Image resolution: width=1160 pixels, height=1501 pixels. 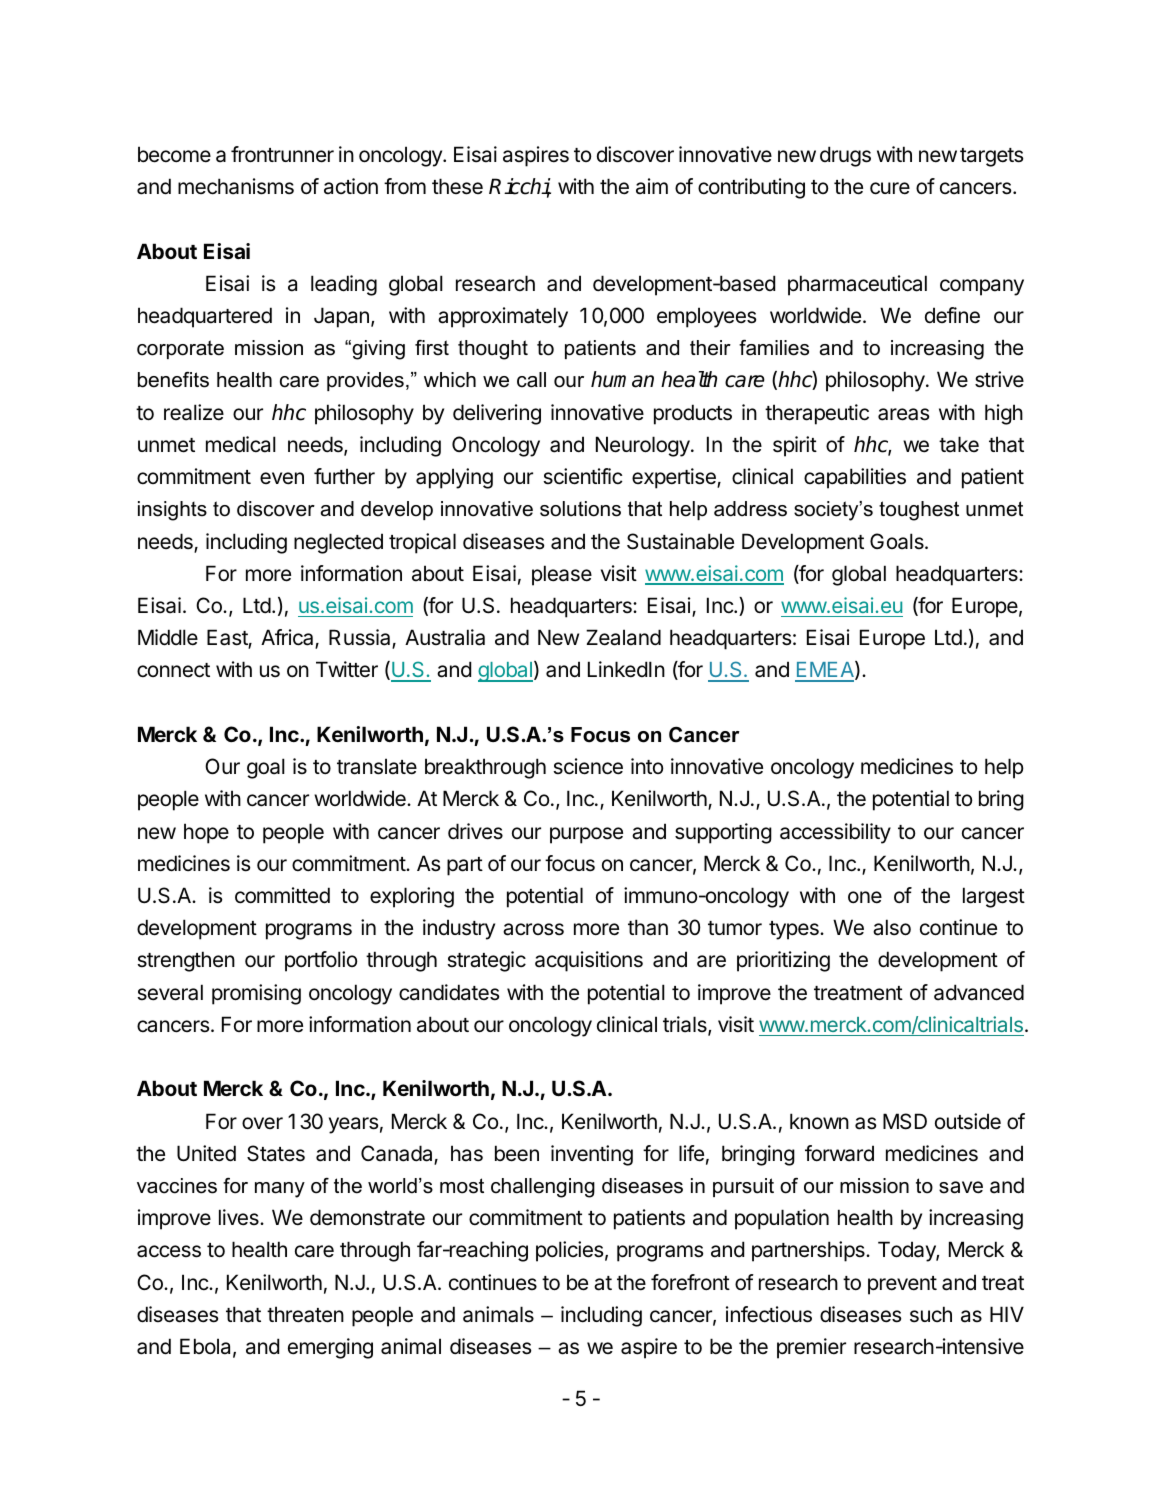 I want to click on capabilities, so click(x=855, y=478).
